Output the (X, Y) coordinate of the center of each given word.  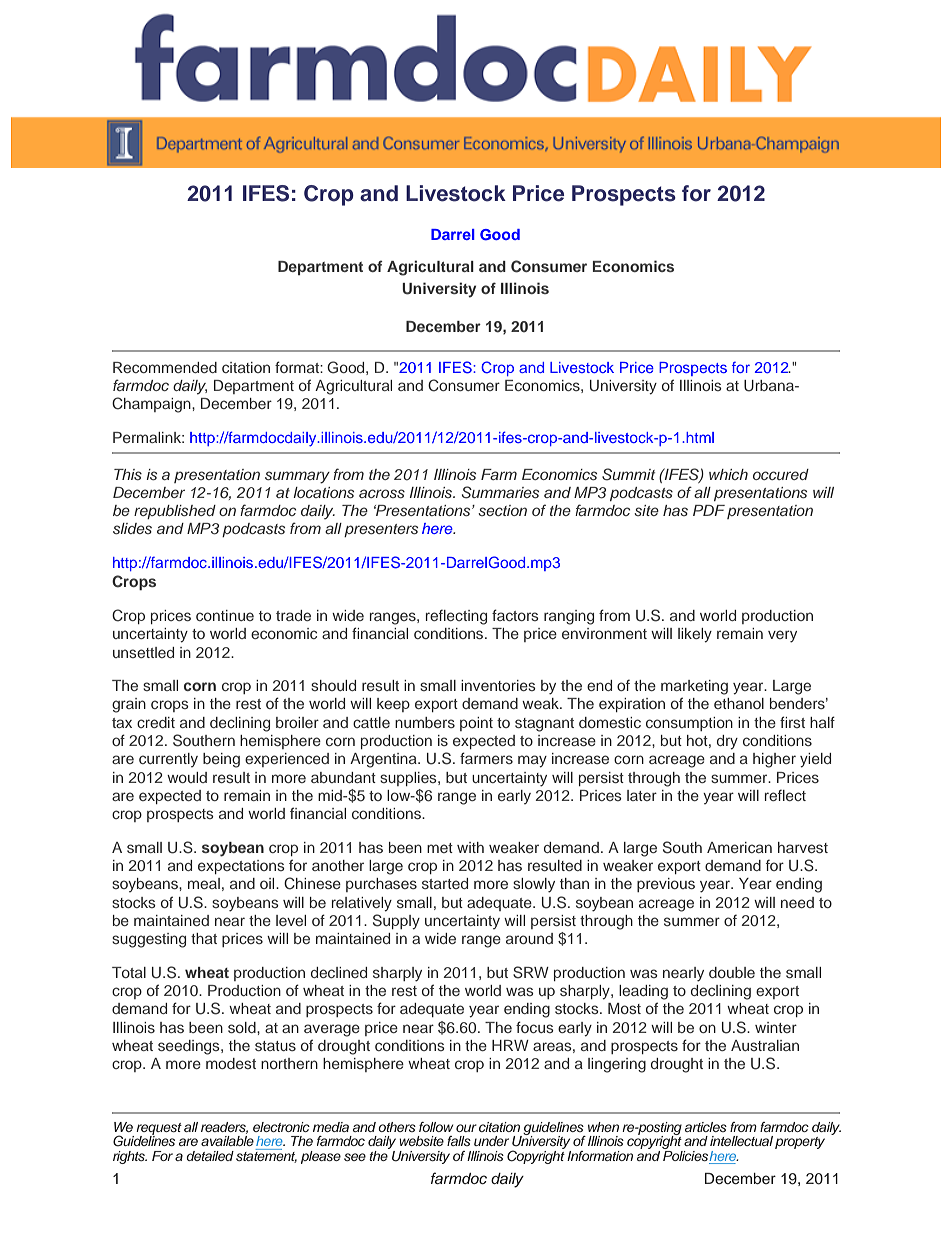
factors (515, 615)
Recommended (165, 367)
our (466, 1128)
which (728, 474)
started (445, 883)
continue (225, 615)
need (797, 902)
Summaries (500, 492)
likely (695, 635)
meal (204, 883)
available (227, 1141)
